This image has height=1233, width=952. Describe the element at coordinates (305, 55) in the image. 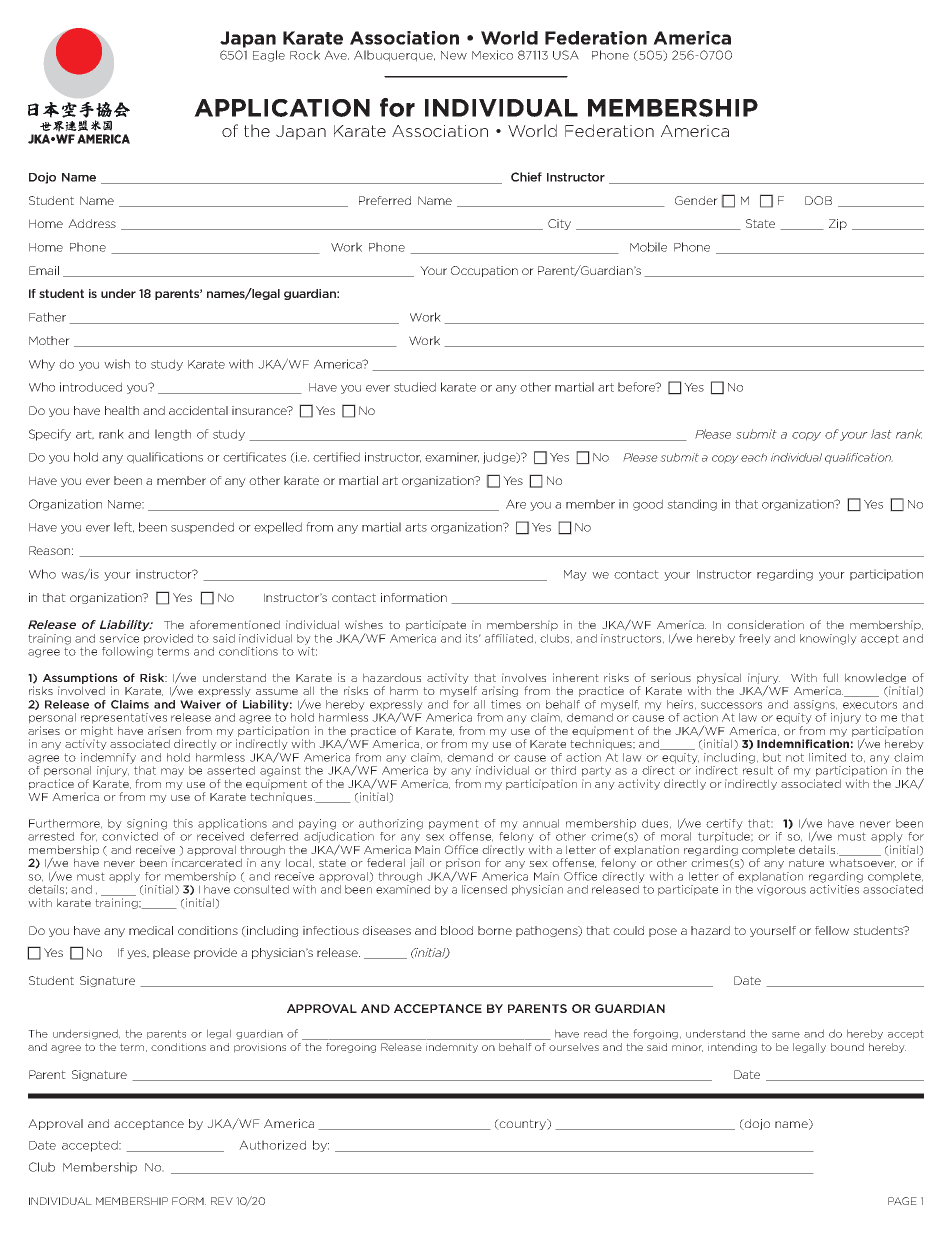

I see `Rock` at that location.
